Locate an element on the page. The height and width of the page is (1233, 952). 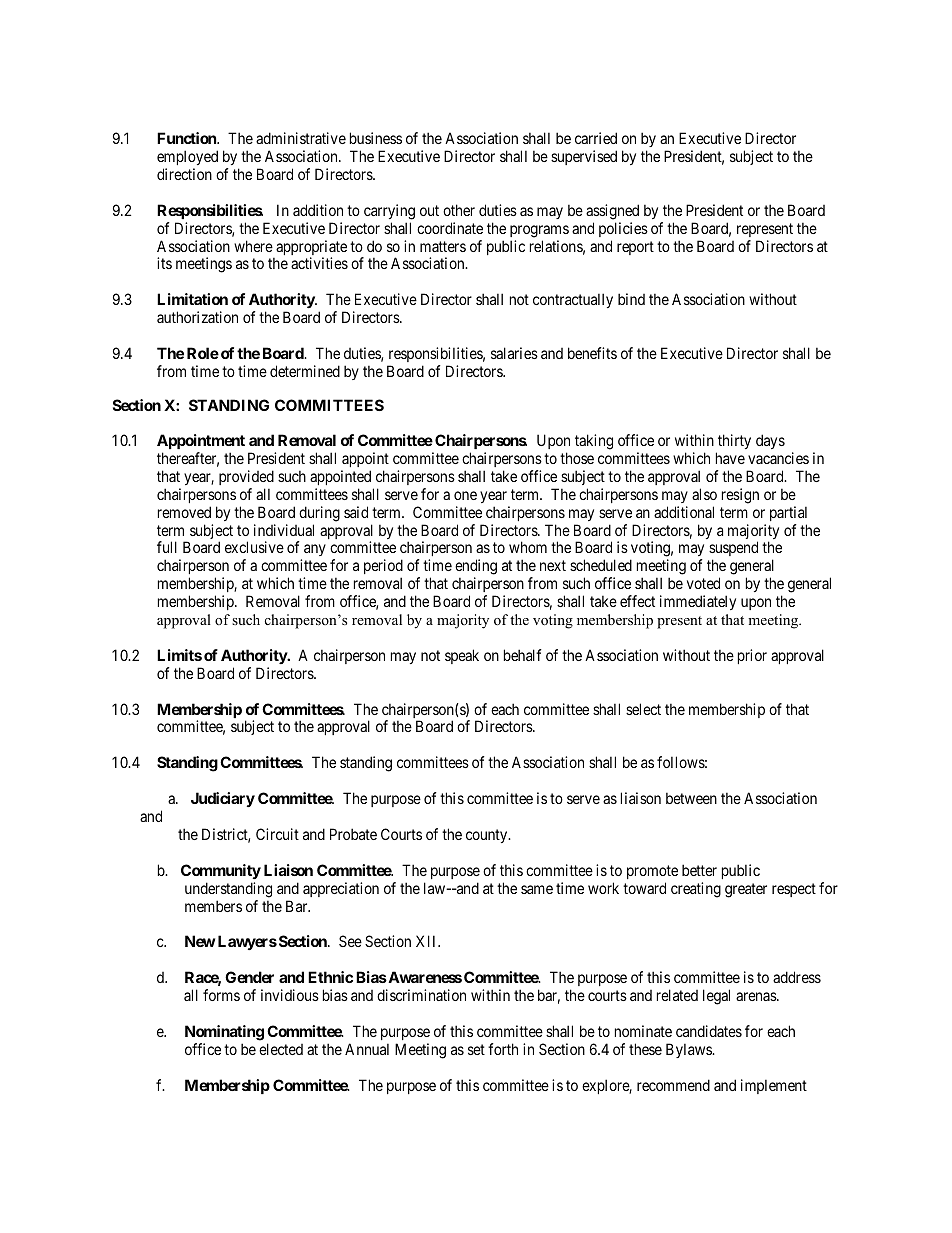
assigned is located at coordinates (612, 212).
